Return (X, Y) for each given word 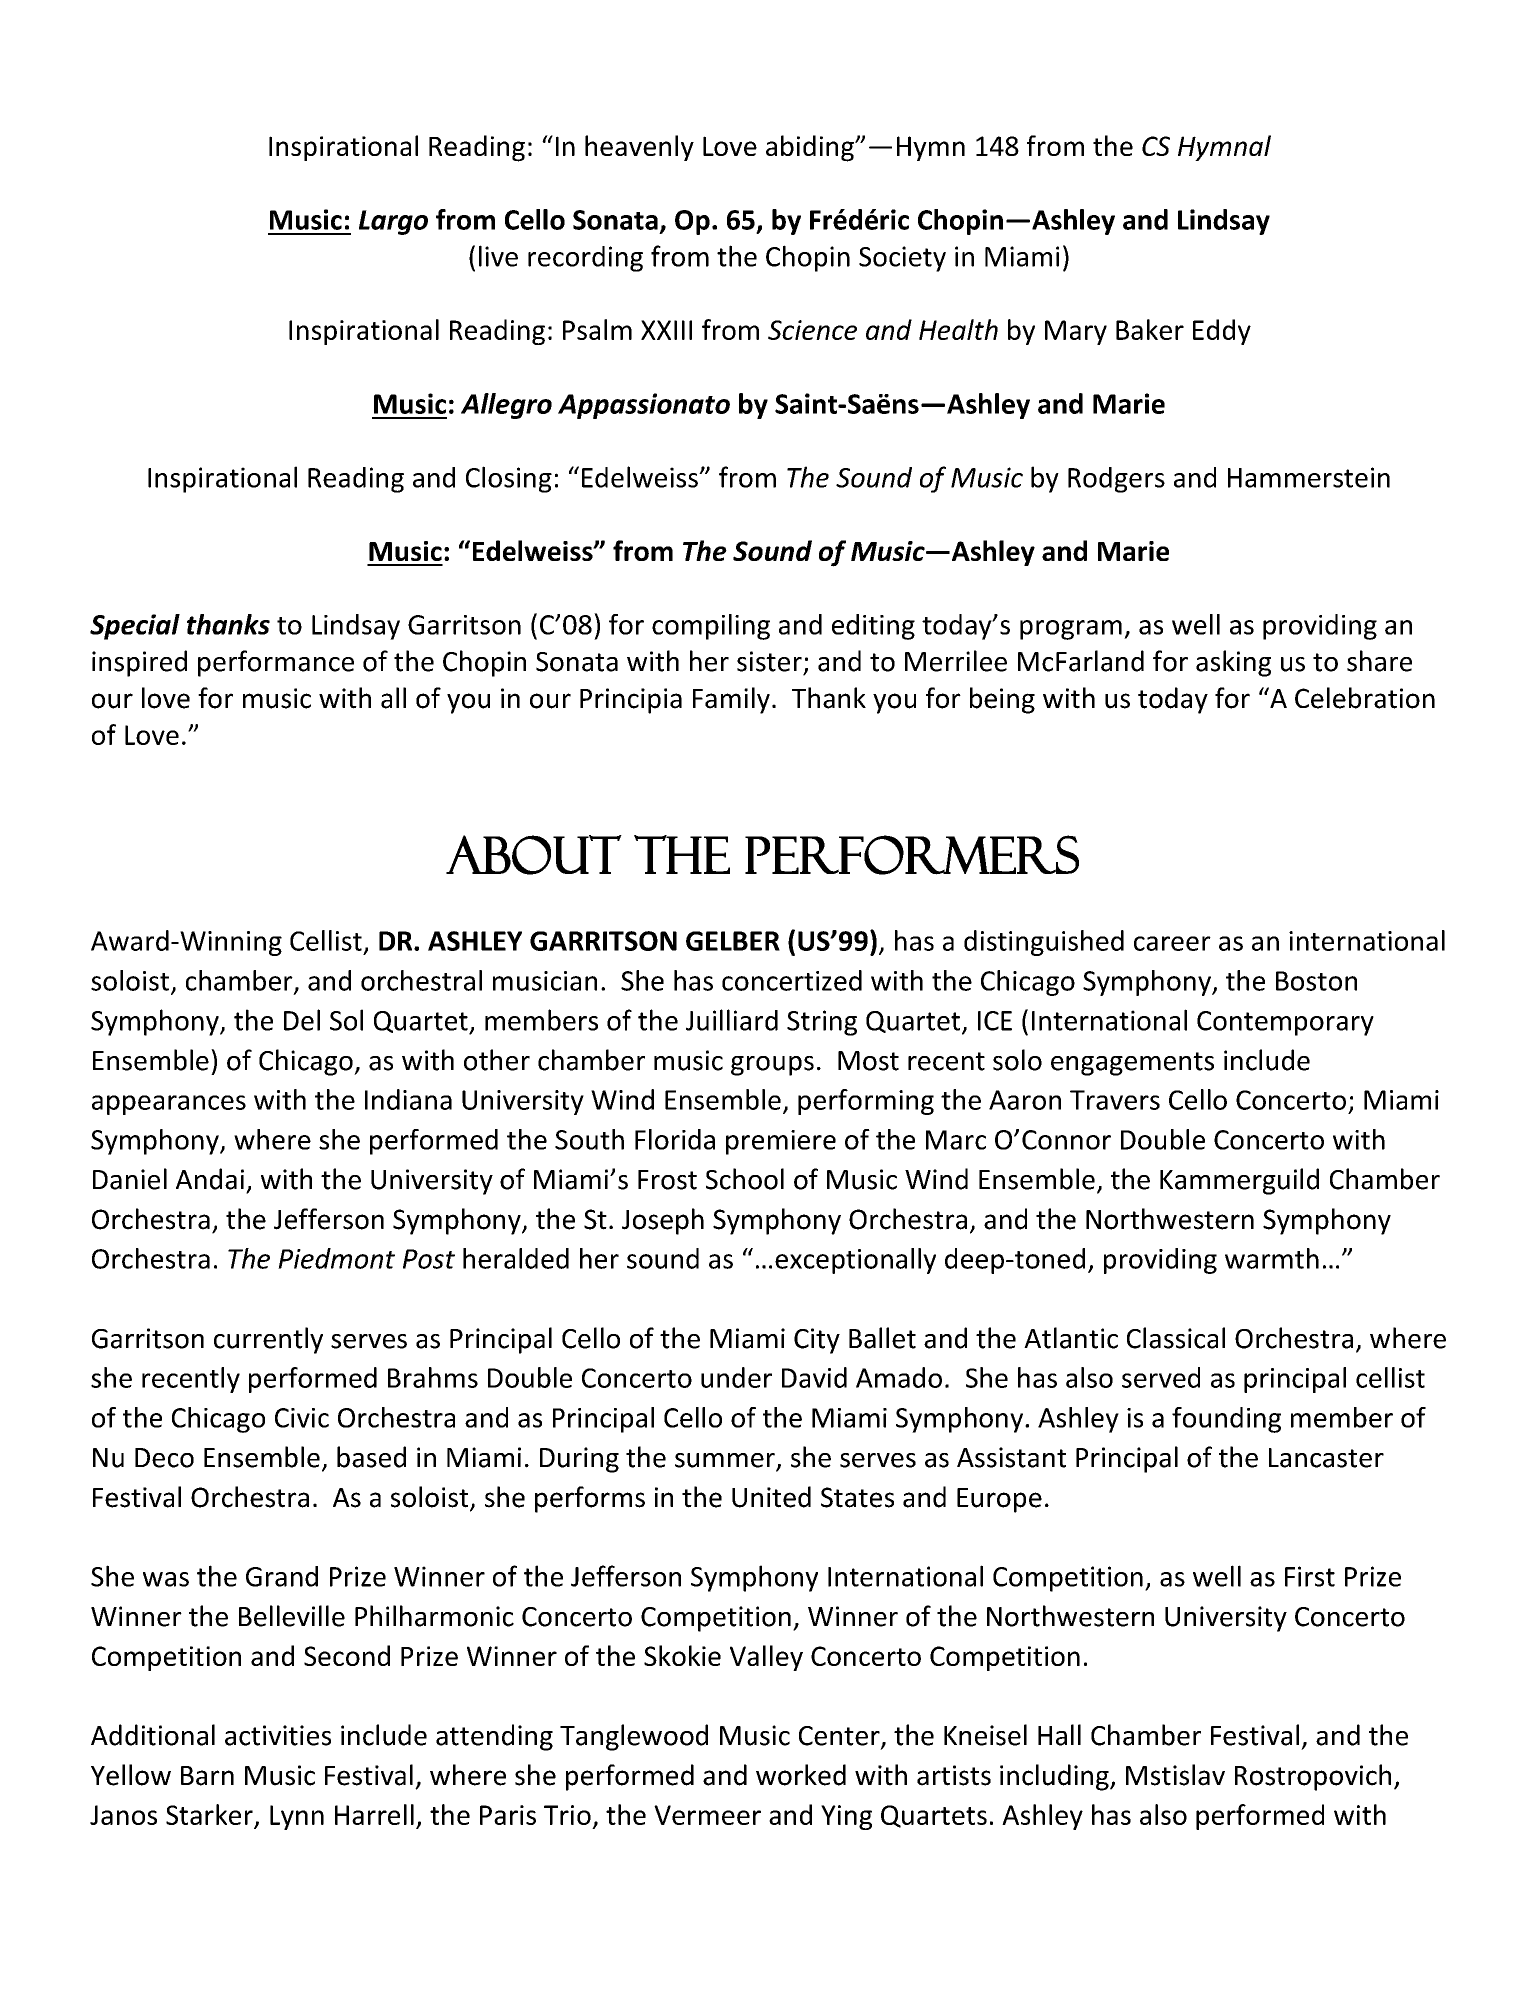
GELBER (733, 941)
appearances (169, 1105)
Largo (393, 222)
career (1172, 943)
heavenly (639, 148)
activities (278, 1735)
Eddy (1222, 332)
